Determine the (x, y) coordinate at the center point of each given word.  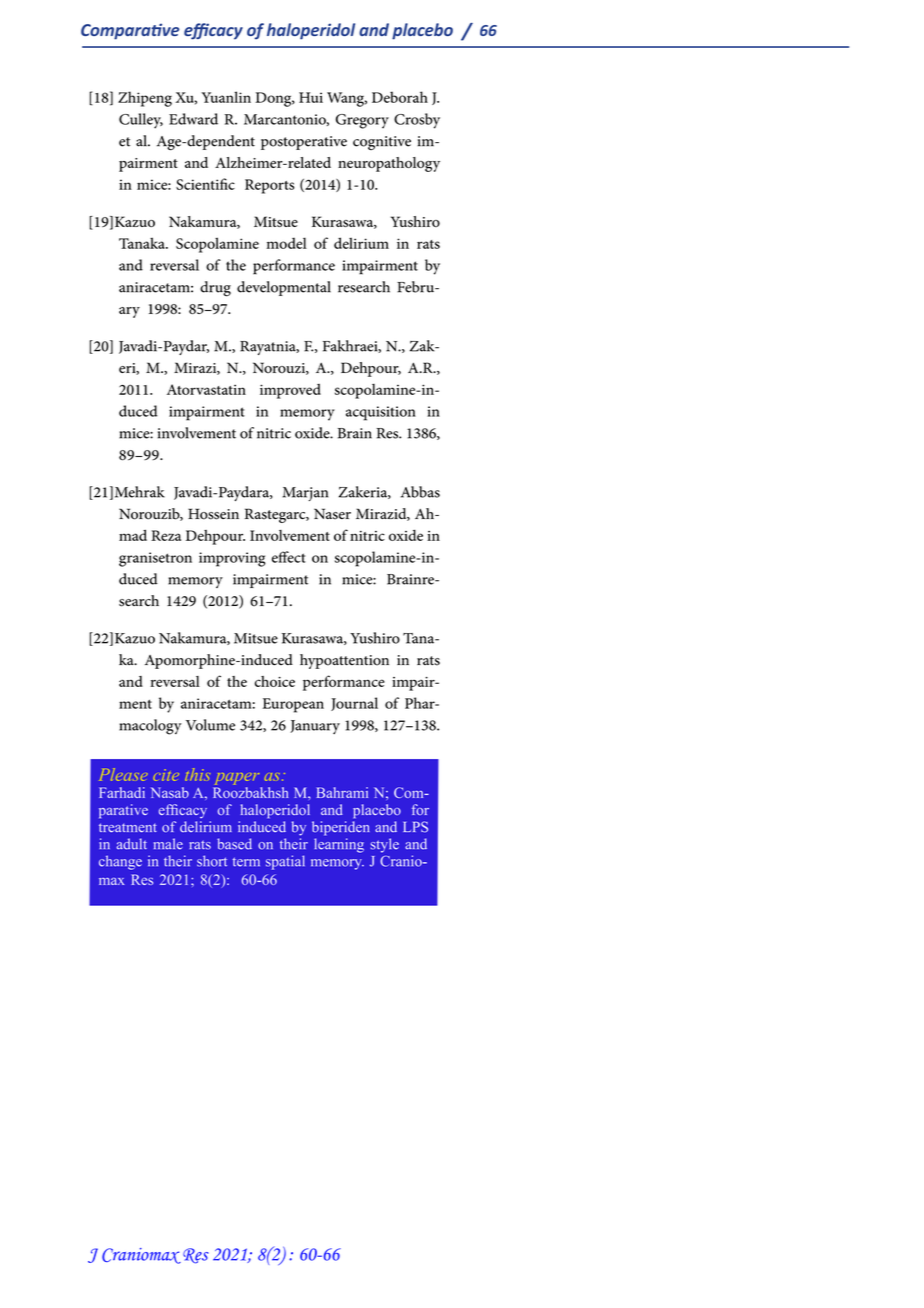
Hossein (213, 514)
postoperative (304, 143)
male (168, 844)
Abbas (420, 492)
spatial (285, 862)
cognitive (382, 143)
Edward (193, 119)
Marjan (305, 494)
